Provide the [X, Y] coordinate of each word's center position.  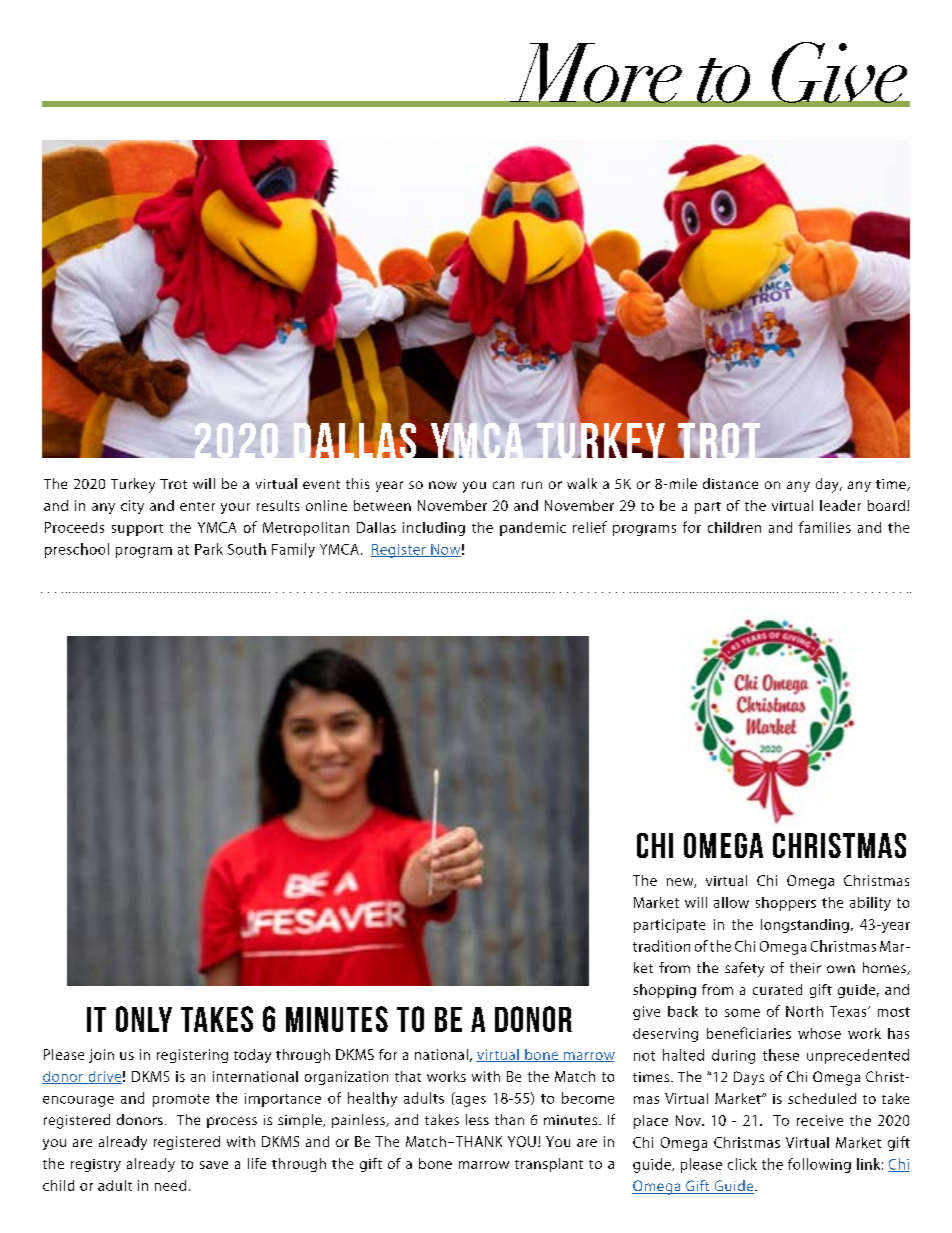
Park [209, 549]
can [503, 485]
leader [840, 505]
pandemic [533, 529]
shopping [664, 991]
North [804, 1011]
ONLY [144, 1019]
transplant [549, 1165]
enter [197, 506]
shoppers [786, 904]
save [214, 1165]
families [825, 527]
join [101, 1056]
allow [731, 902]
